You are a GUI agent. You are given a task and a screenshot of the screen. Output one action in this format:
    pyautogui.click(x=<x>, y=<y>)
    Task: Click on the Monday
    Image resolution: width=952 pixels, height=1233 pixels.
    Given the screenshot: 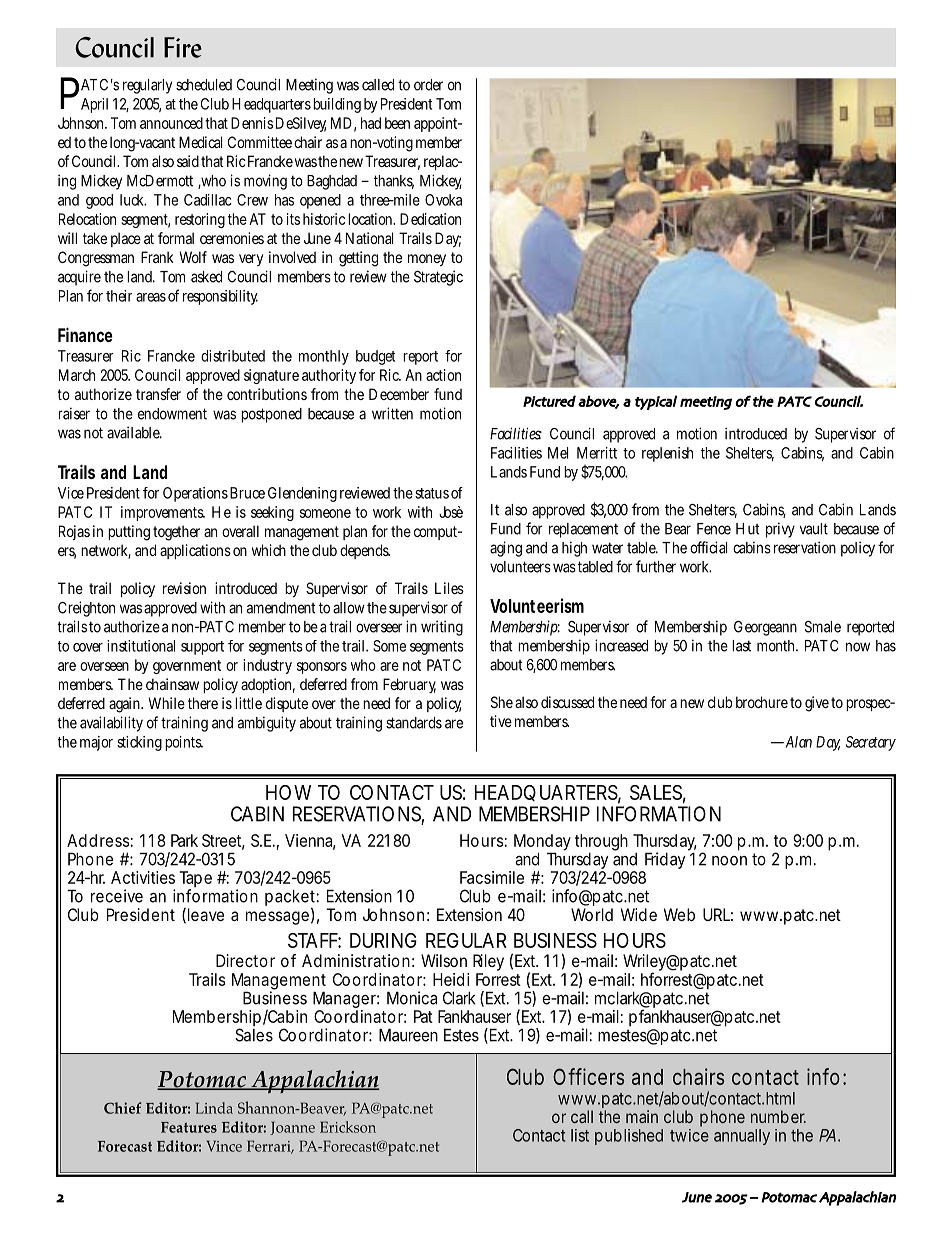 What is the action you would take?
    pyautogui.click(x=542, y=843)
